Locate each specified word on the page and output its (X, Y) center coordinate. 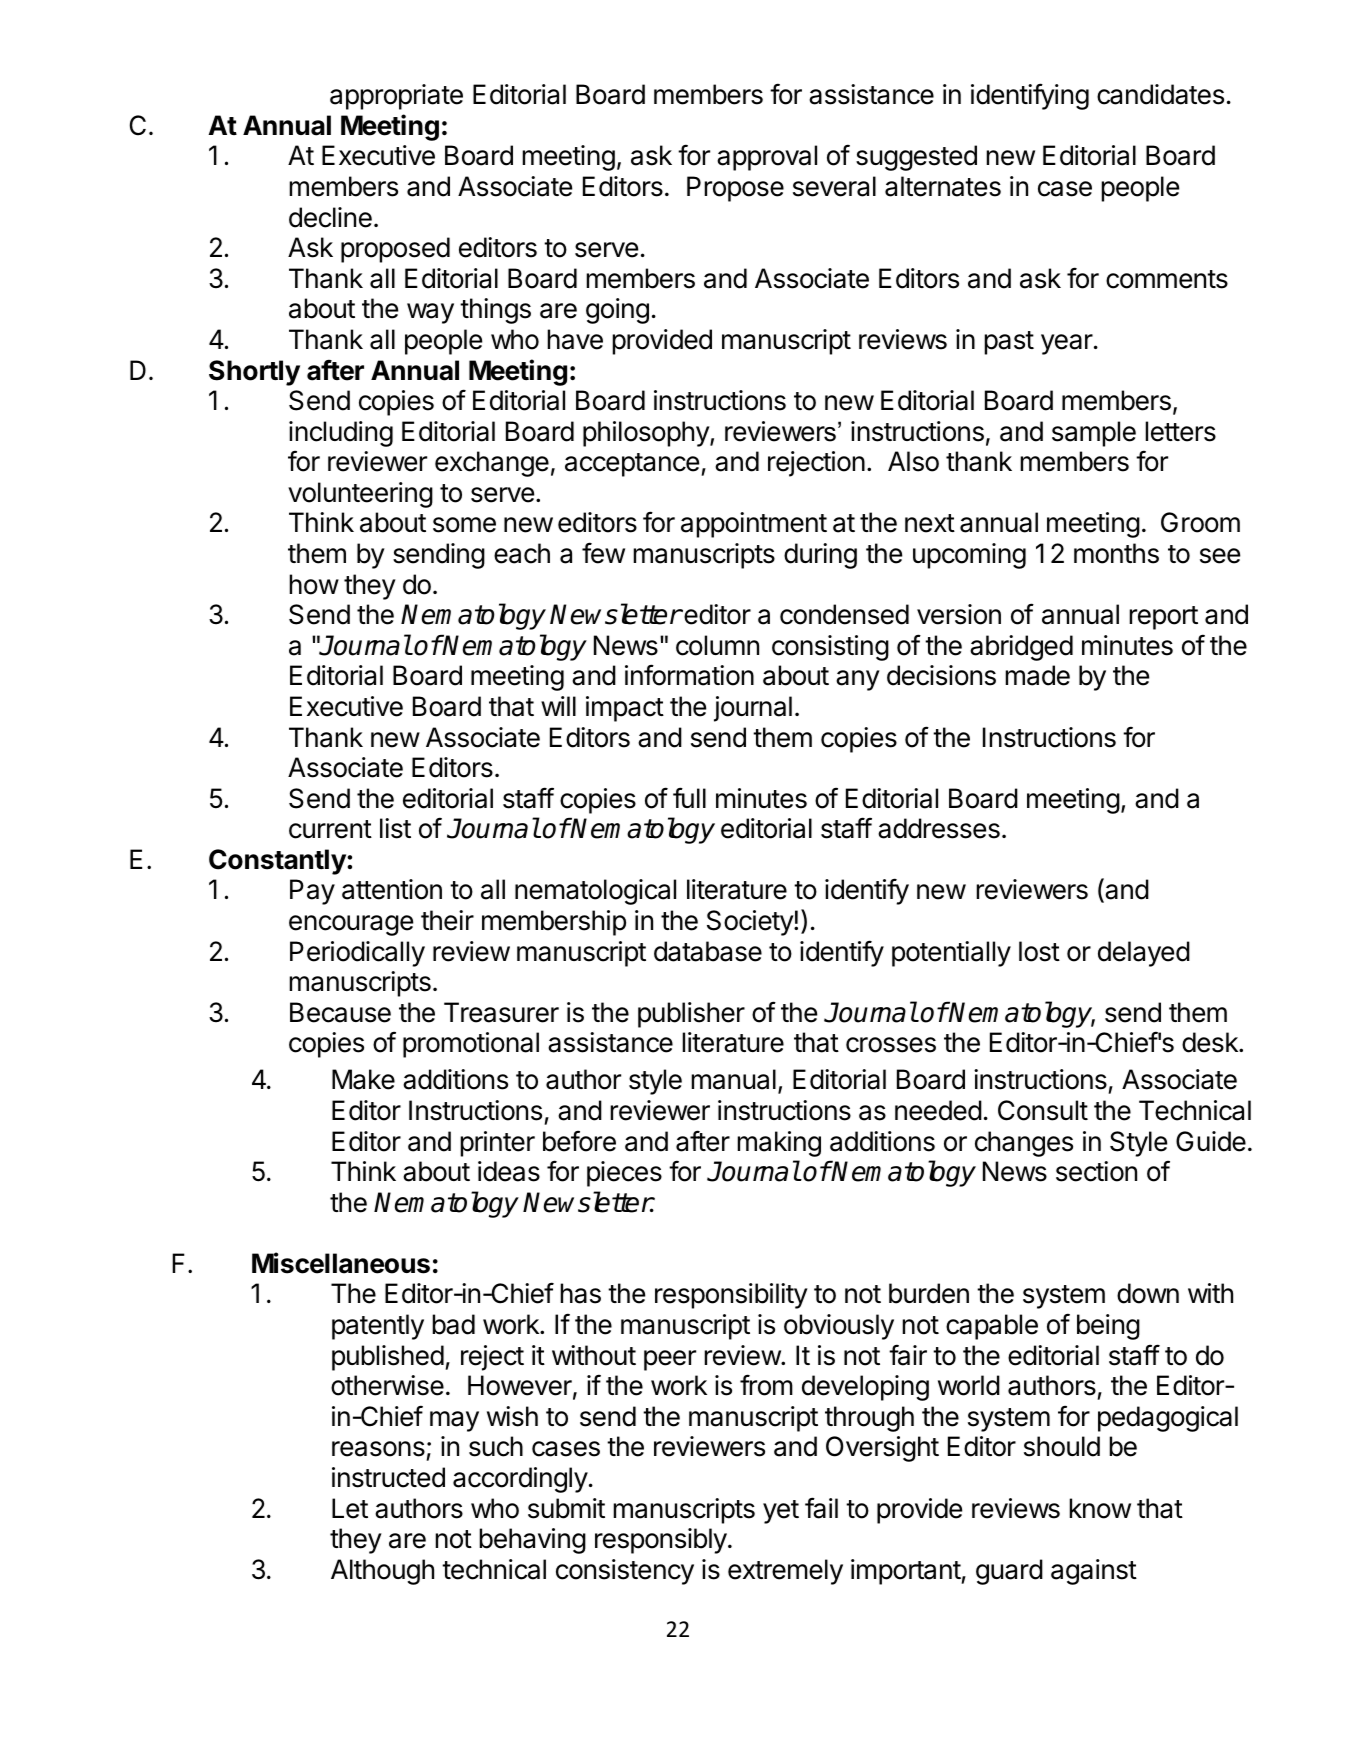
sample (1094, 434)
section (1096, 1171)
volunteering (360, 495)
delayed (1144, 954)
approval (767, 158)
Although (382, 1572)
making (779, 1144)
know (1100, 1508)
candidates (1160, 94)
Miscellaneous (341, 1263)
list (395, 828)
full (689, 797)
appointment (754, 525)
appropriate (396, 97)
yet (781, 1512)
